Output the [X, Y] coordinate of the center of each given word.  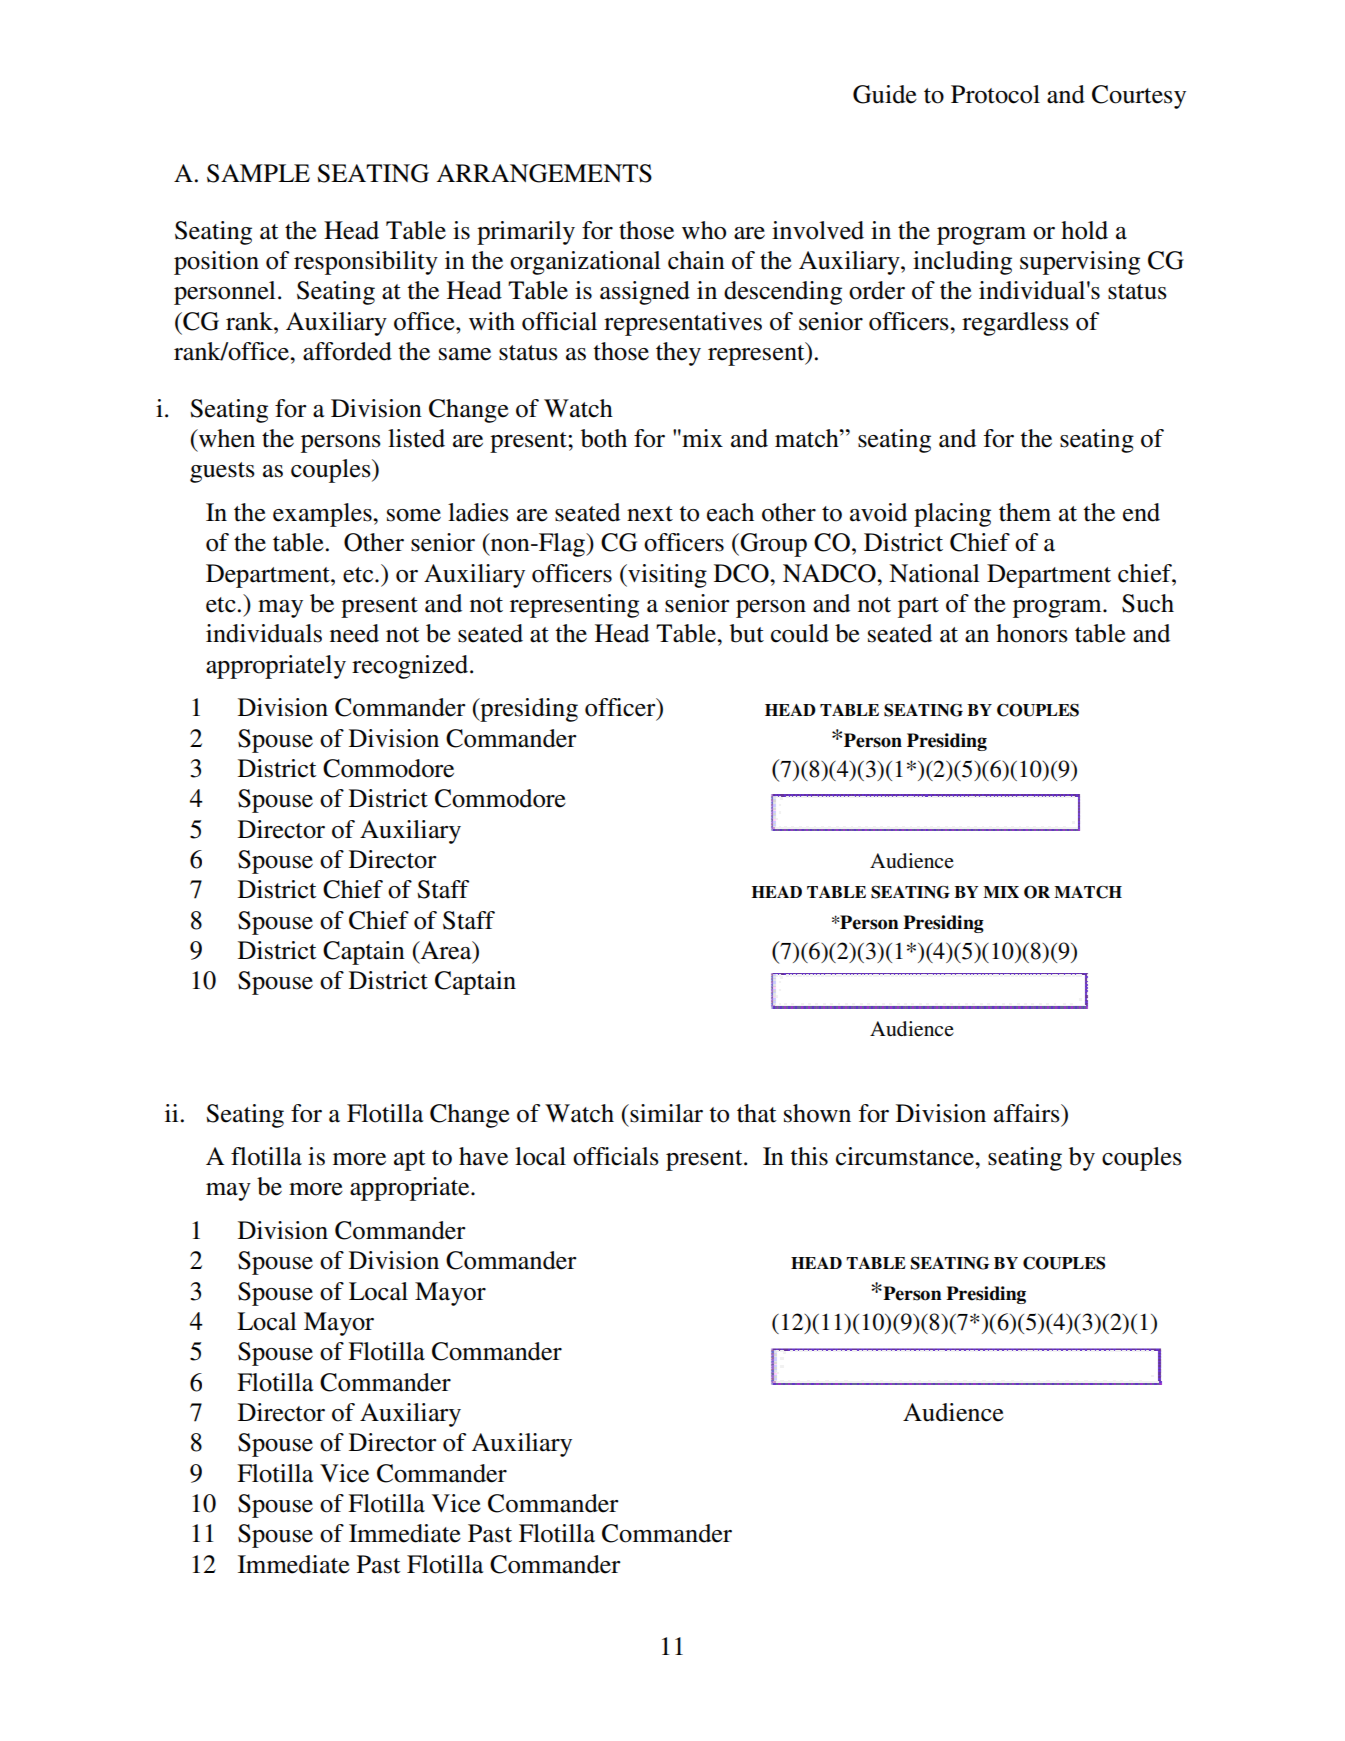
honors [1032, 633]
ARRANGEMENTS [544, 173]
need [354, 633]
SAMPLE [258, 173]
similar [665, 1113]
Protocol [995, 94]
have [483, 1156]
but [747, 633]
